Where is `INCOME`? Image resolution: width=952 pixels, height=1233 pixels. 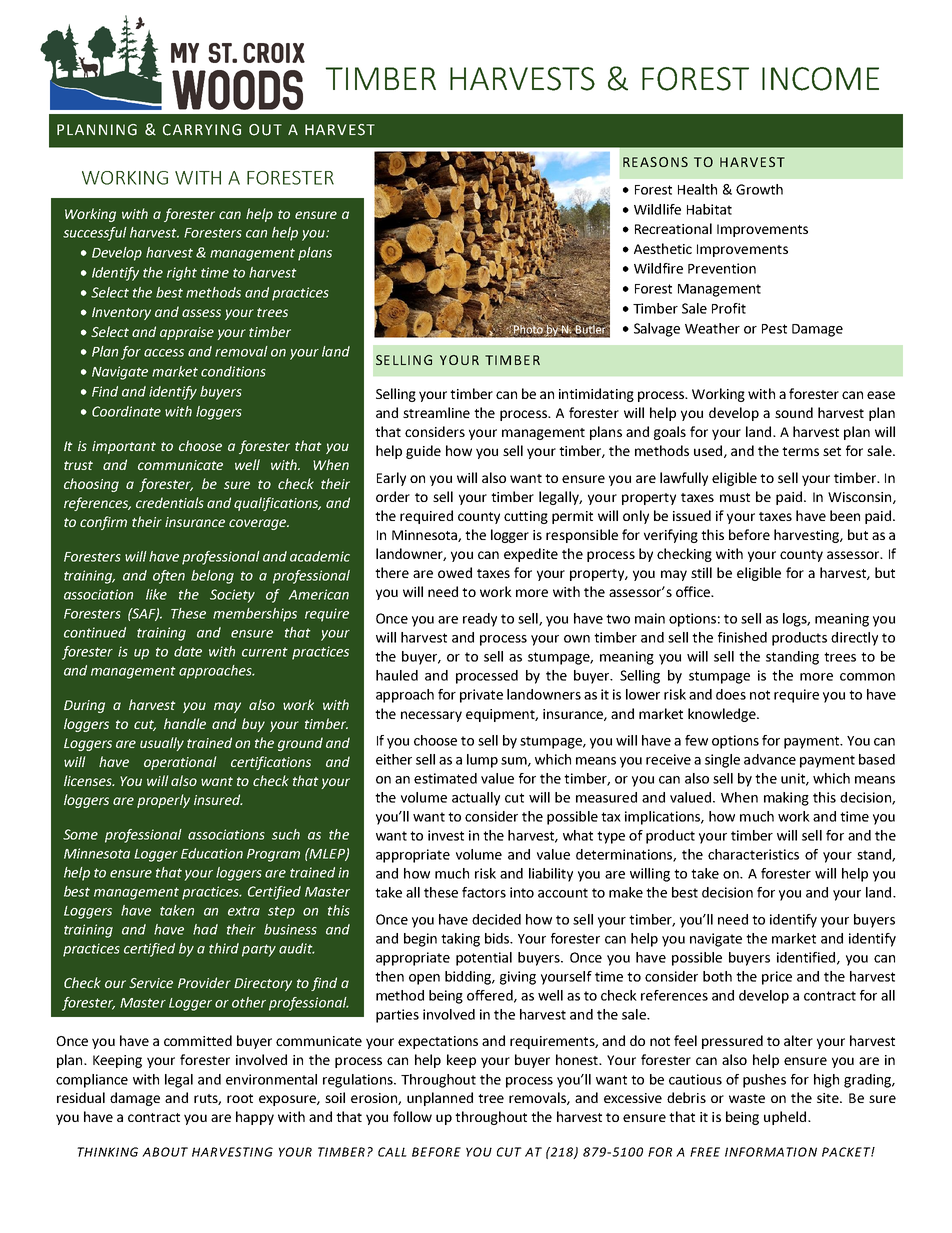 INCOME is located at coordinates (820, 79).
